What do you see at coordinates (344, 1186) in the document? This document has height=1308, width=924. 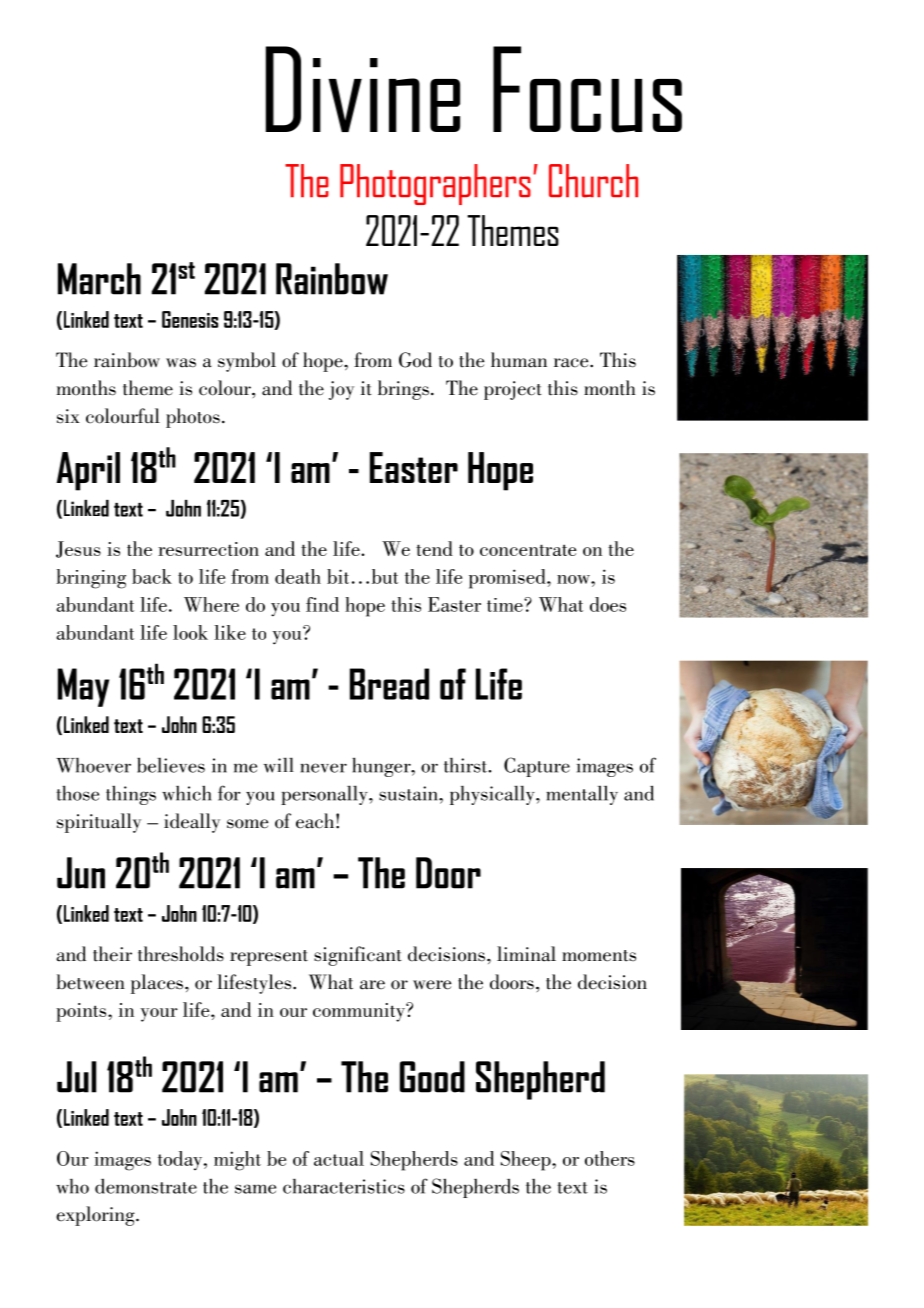 I see `characteristics` at bounding box center [344, 1186].
